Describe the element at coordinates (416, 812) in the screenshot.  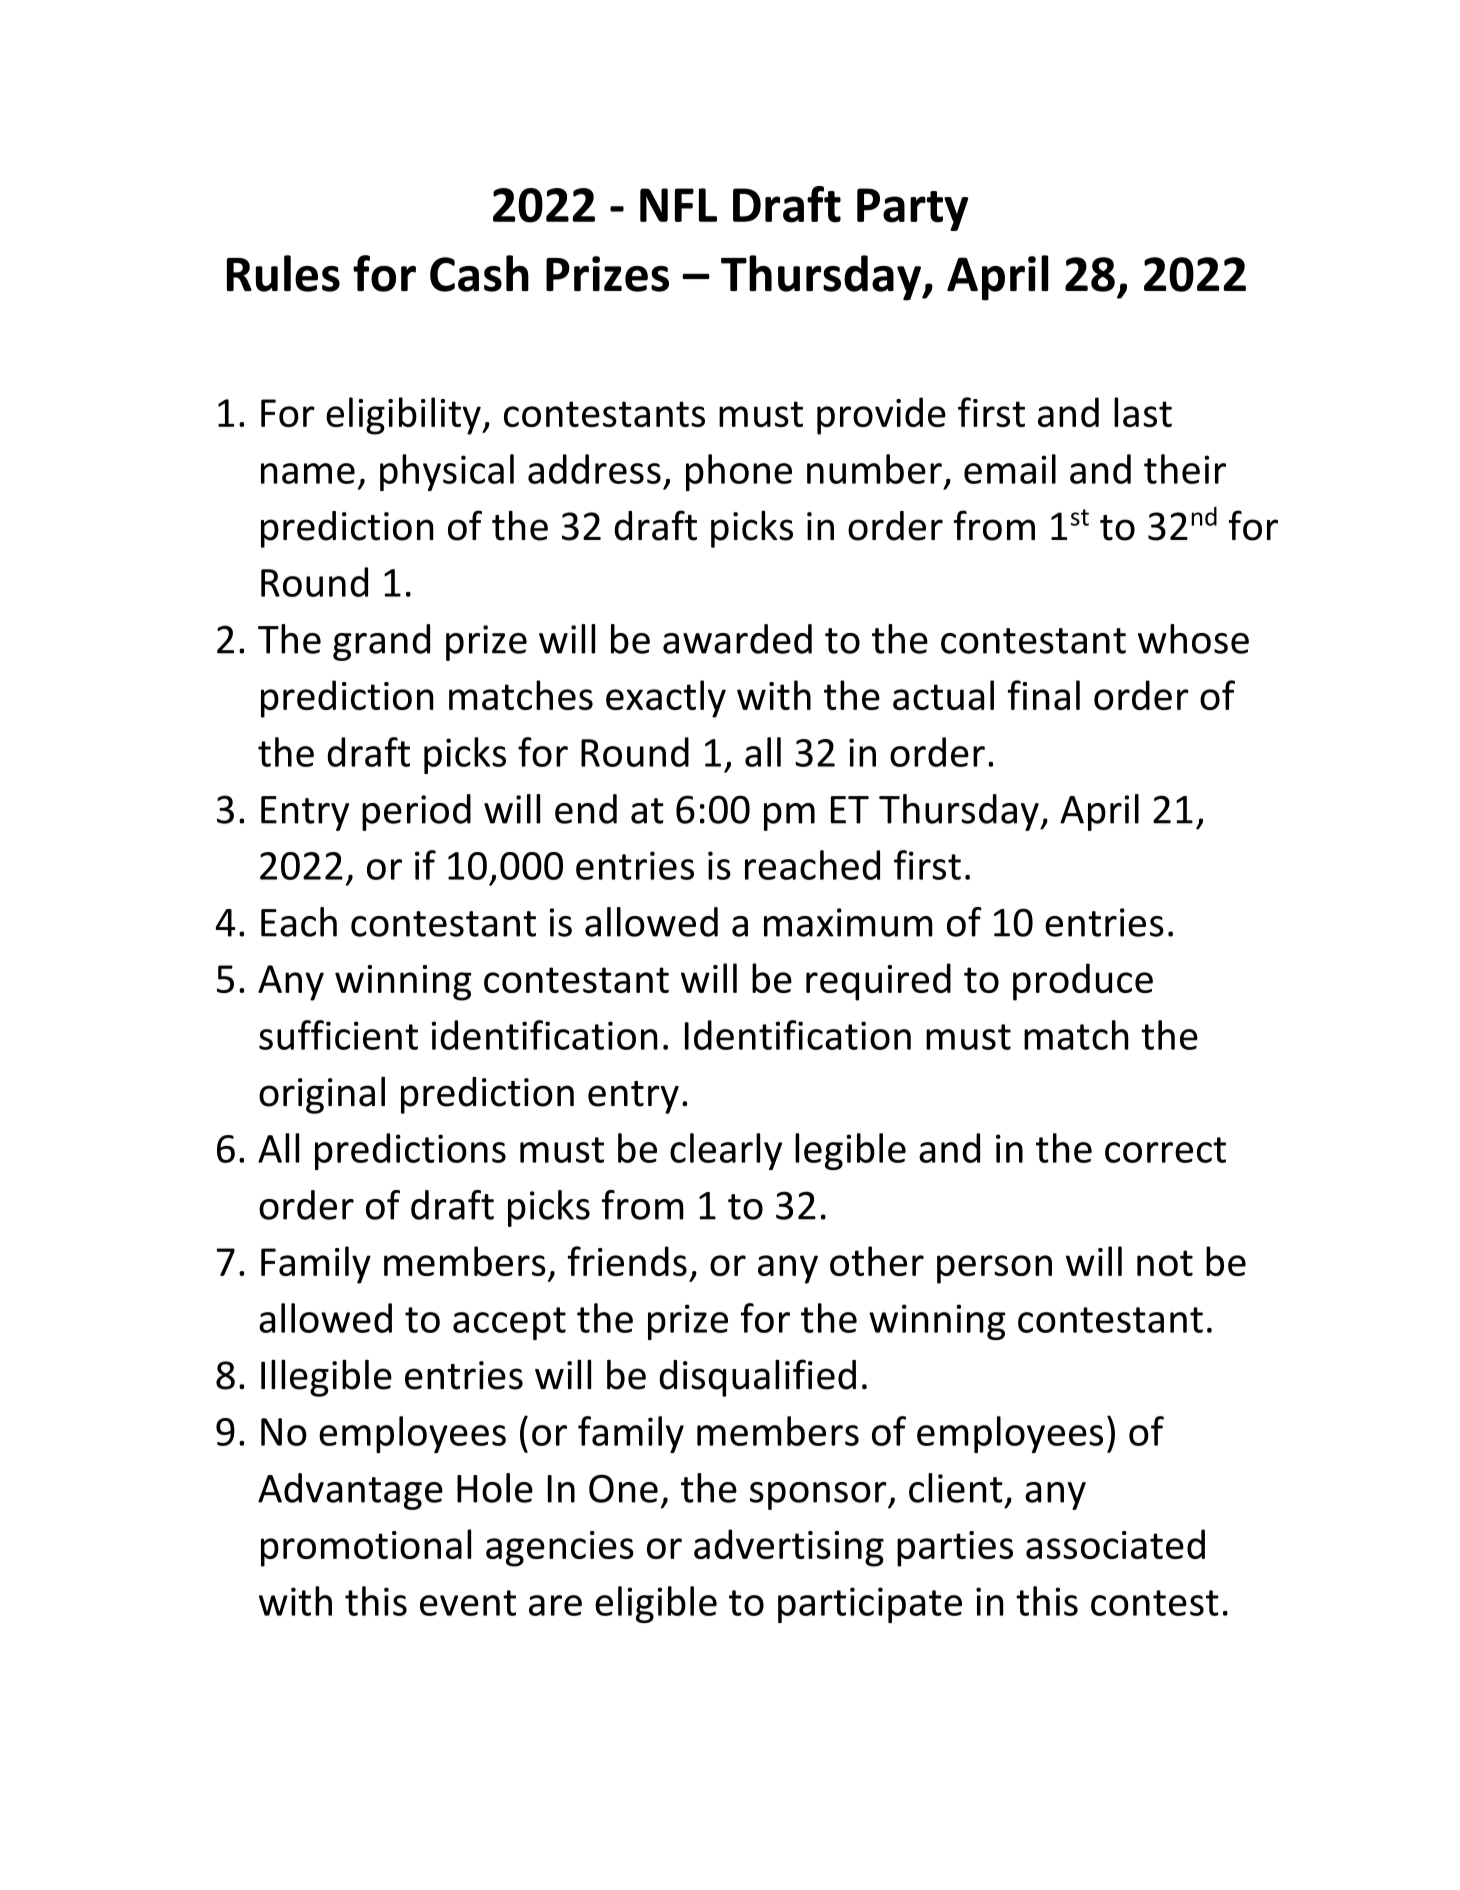
I see `period` at that location.
